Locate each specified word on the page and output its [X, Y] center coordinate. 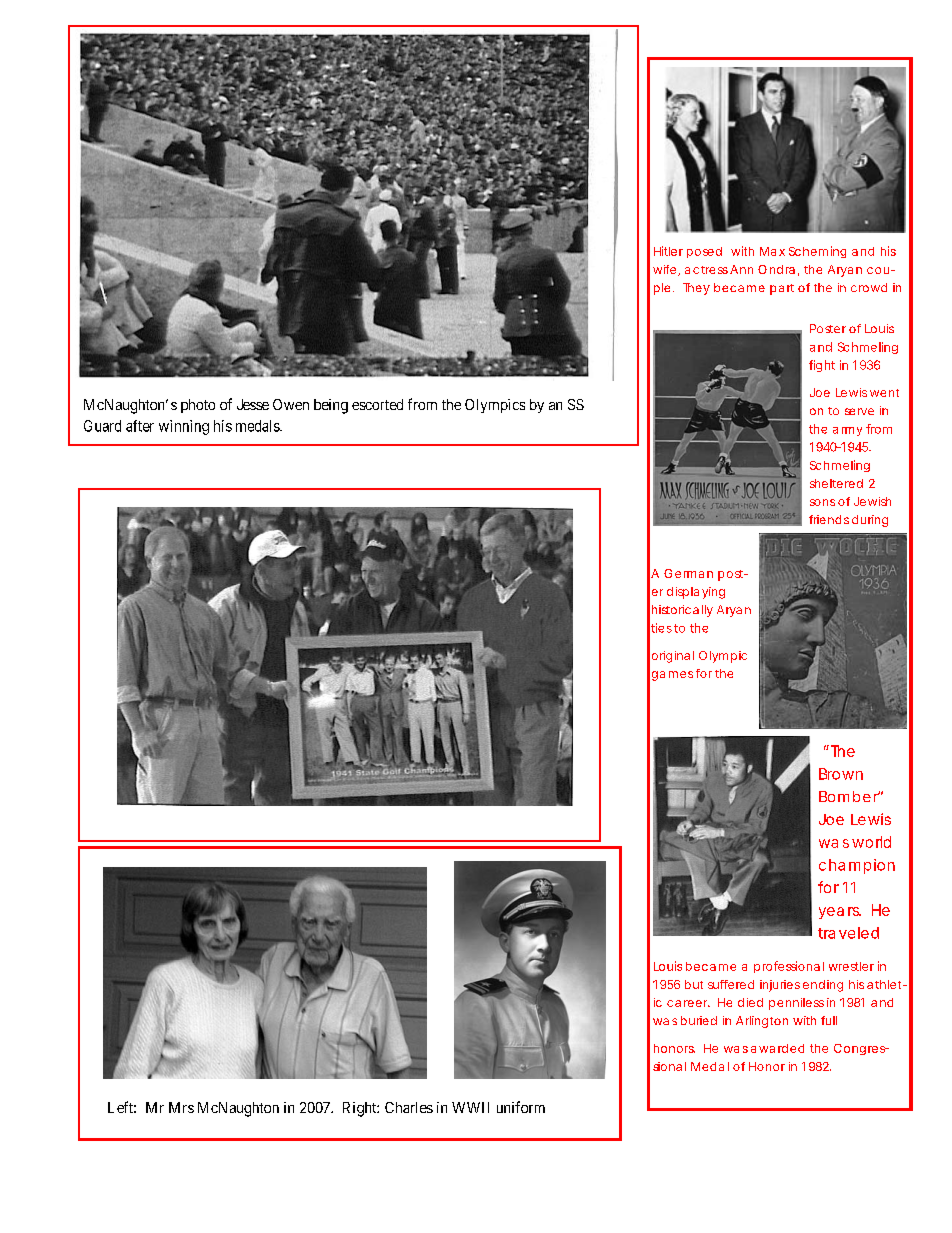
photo [198, 406]
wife [664, 269]
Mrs [181, 1107]
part [782, 289]
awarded [777, 1048]
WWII [470, 1107]
